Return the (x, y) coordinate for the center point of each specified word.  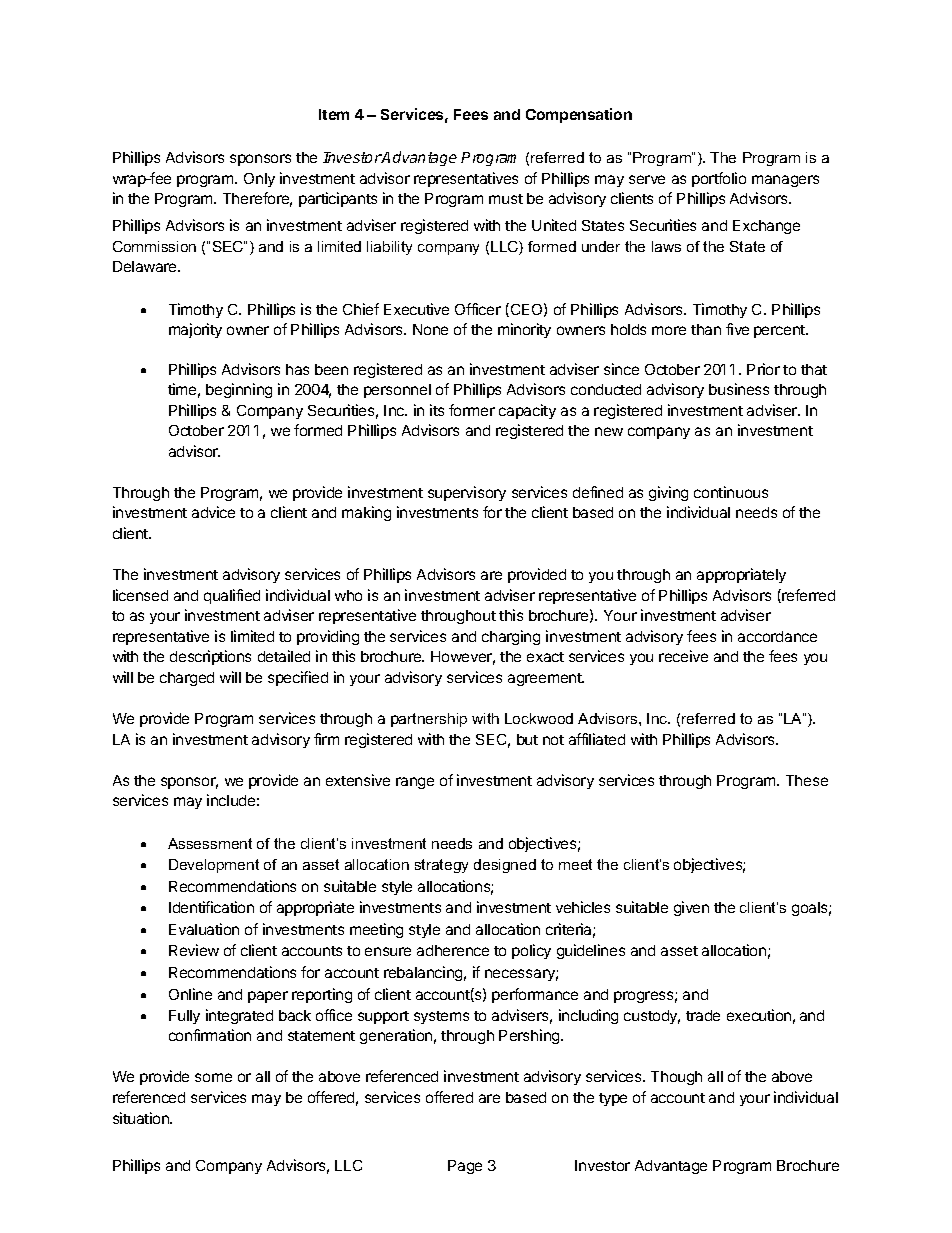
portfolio (719, 179)
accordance (777, 636)
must (506, 199)
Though (676, 1078)
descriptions (210, 657)
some (213, 1077)
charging (511, 637)
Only (259, 180)
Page (465, 1167)
